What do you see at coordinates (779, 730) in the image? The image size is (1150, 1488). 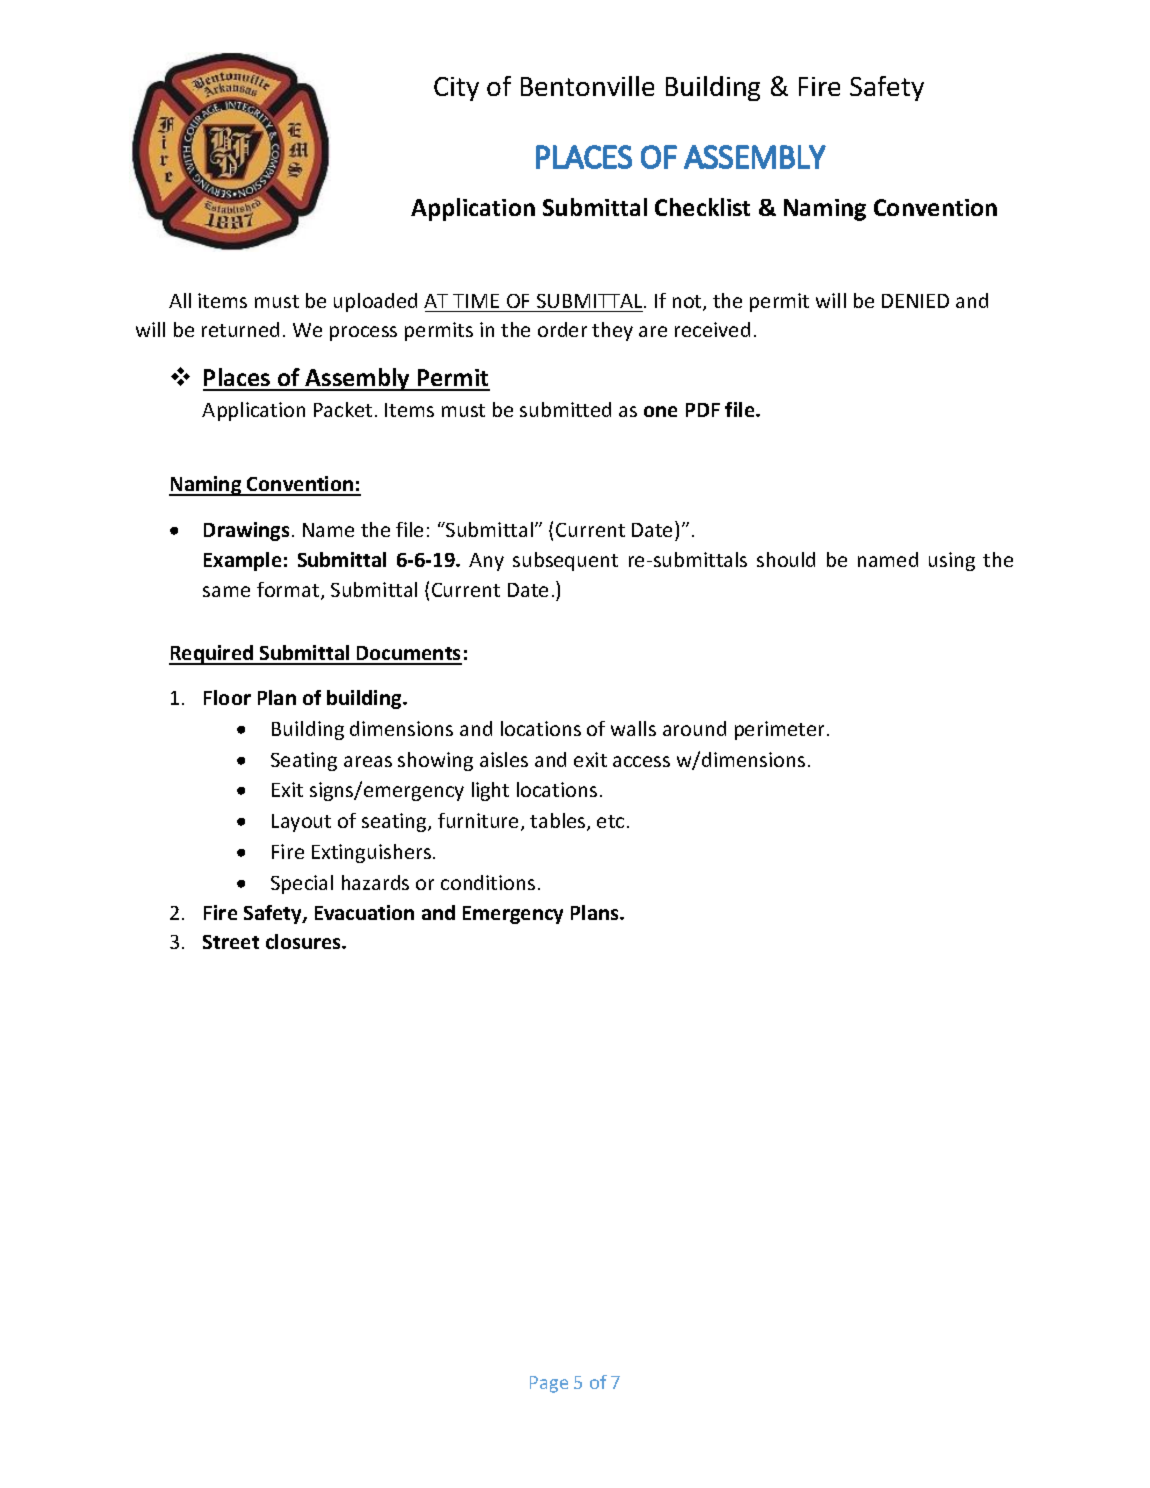 I see `perimeter` at bounding box center [779, 730].
